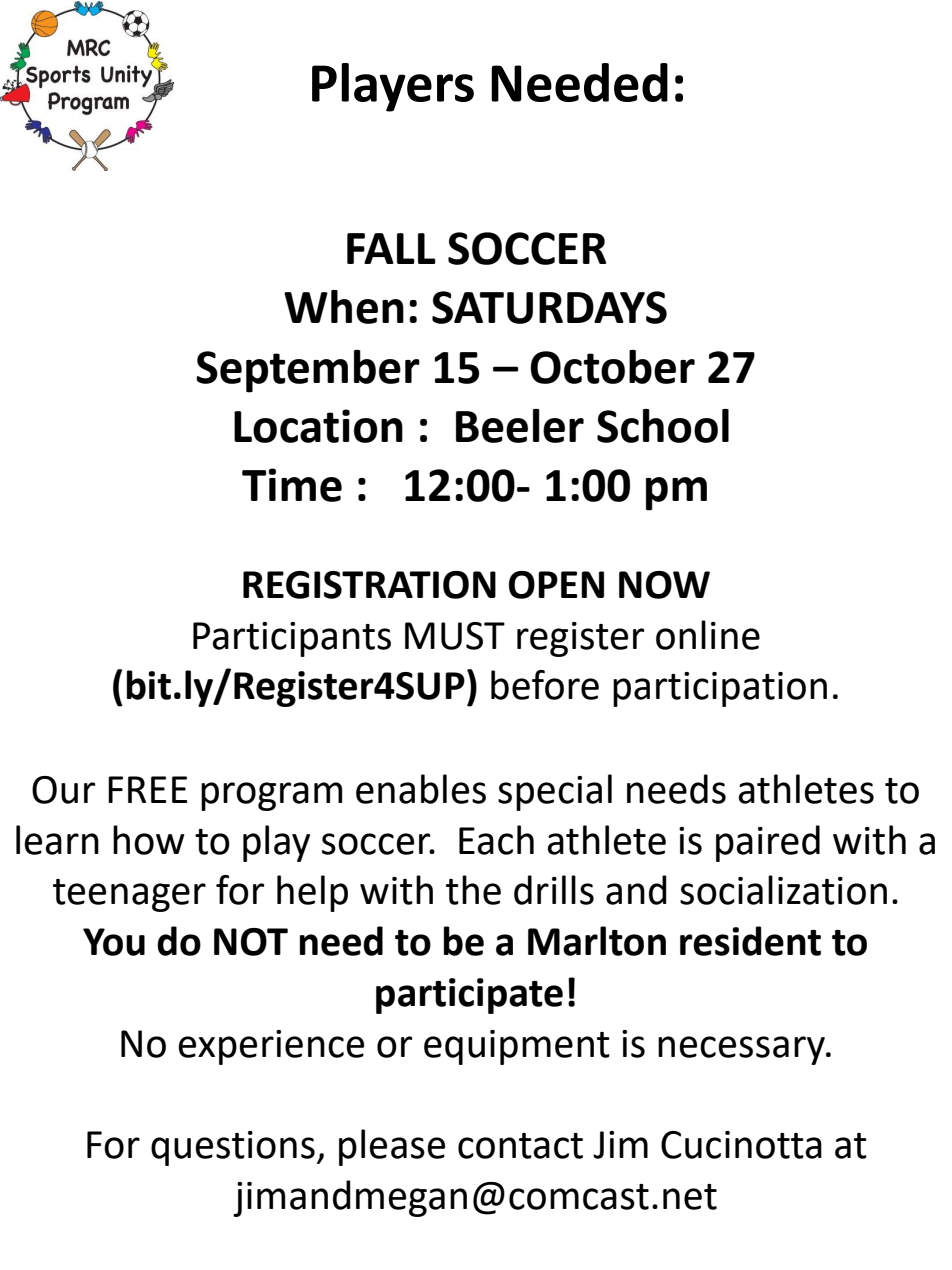 This screenshot has width=952, height=1270. Describe the element at coordinates (344, 307) in the screenshot. I see `When` at that location.
